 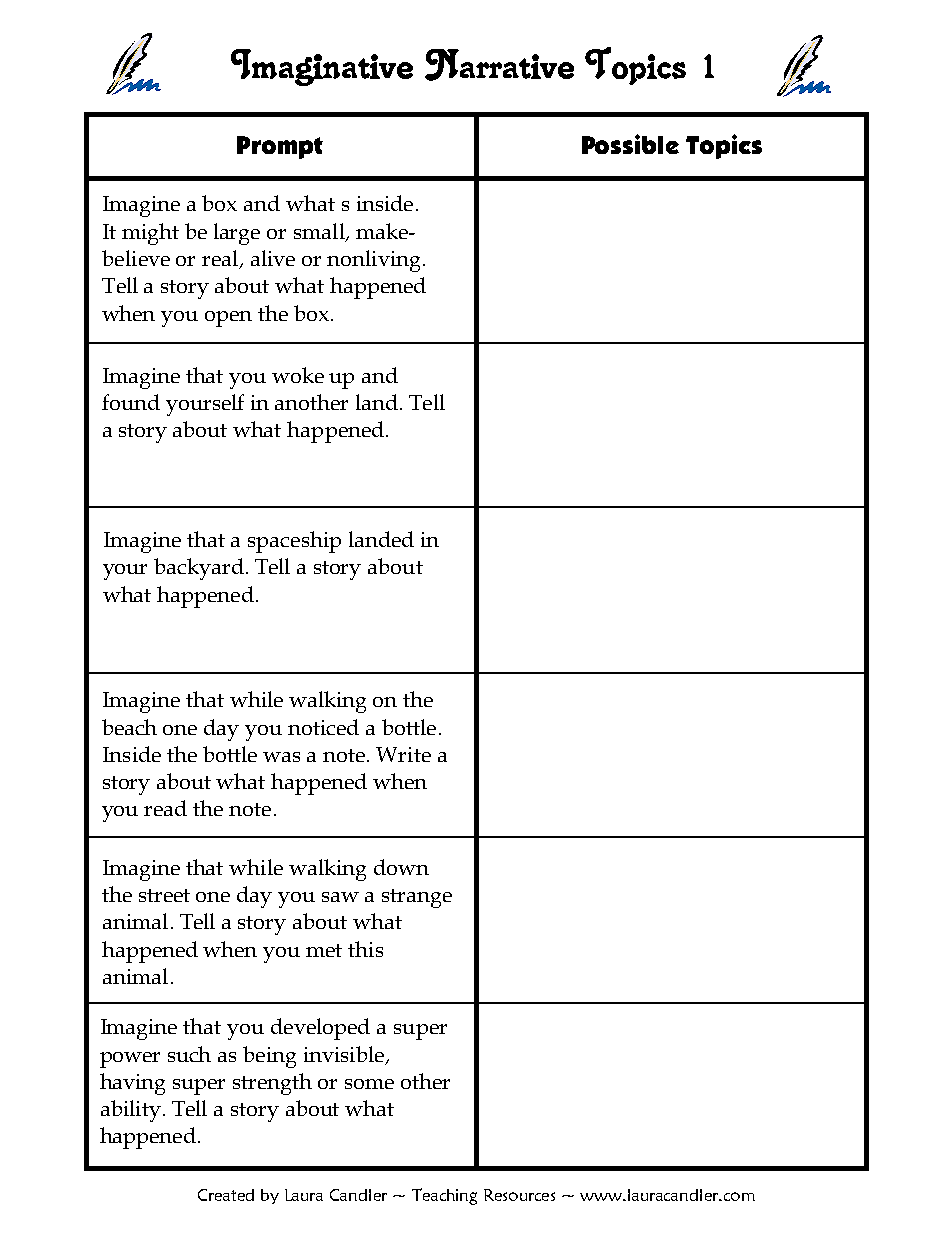 I want to click on nonliving, so click(x=375, y=261).
